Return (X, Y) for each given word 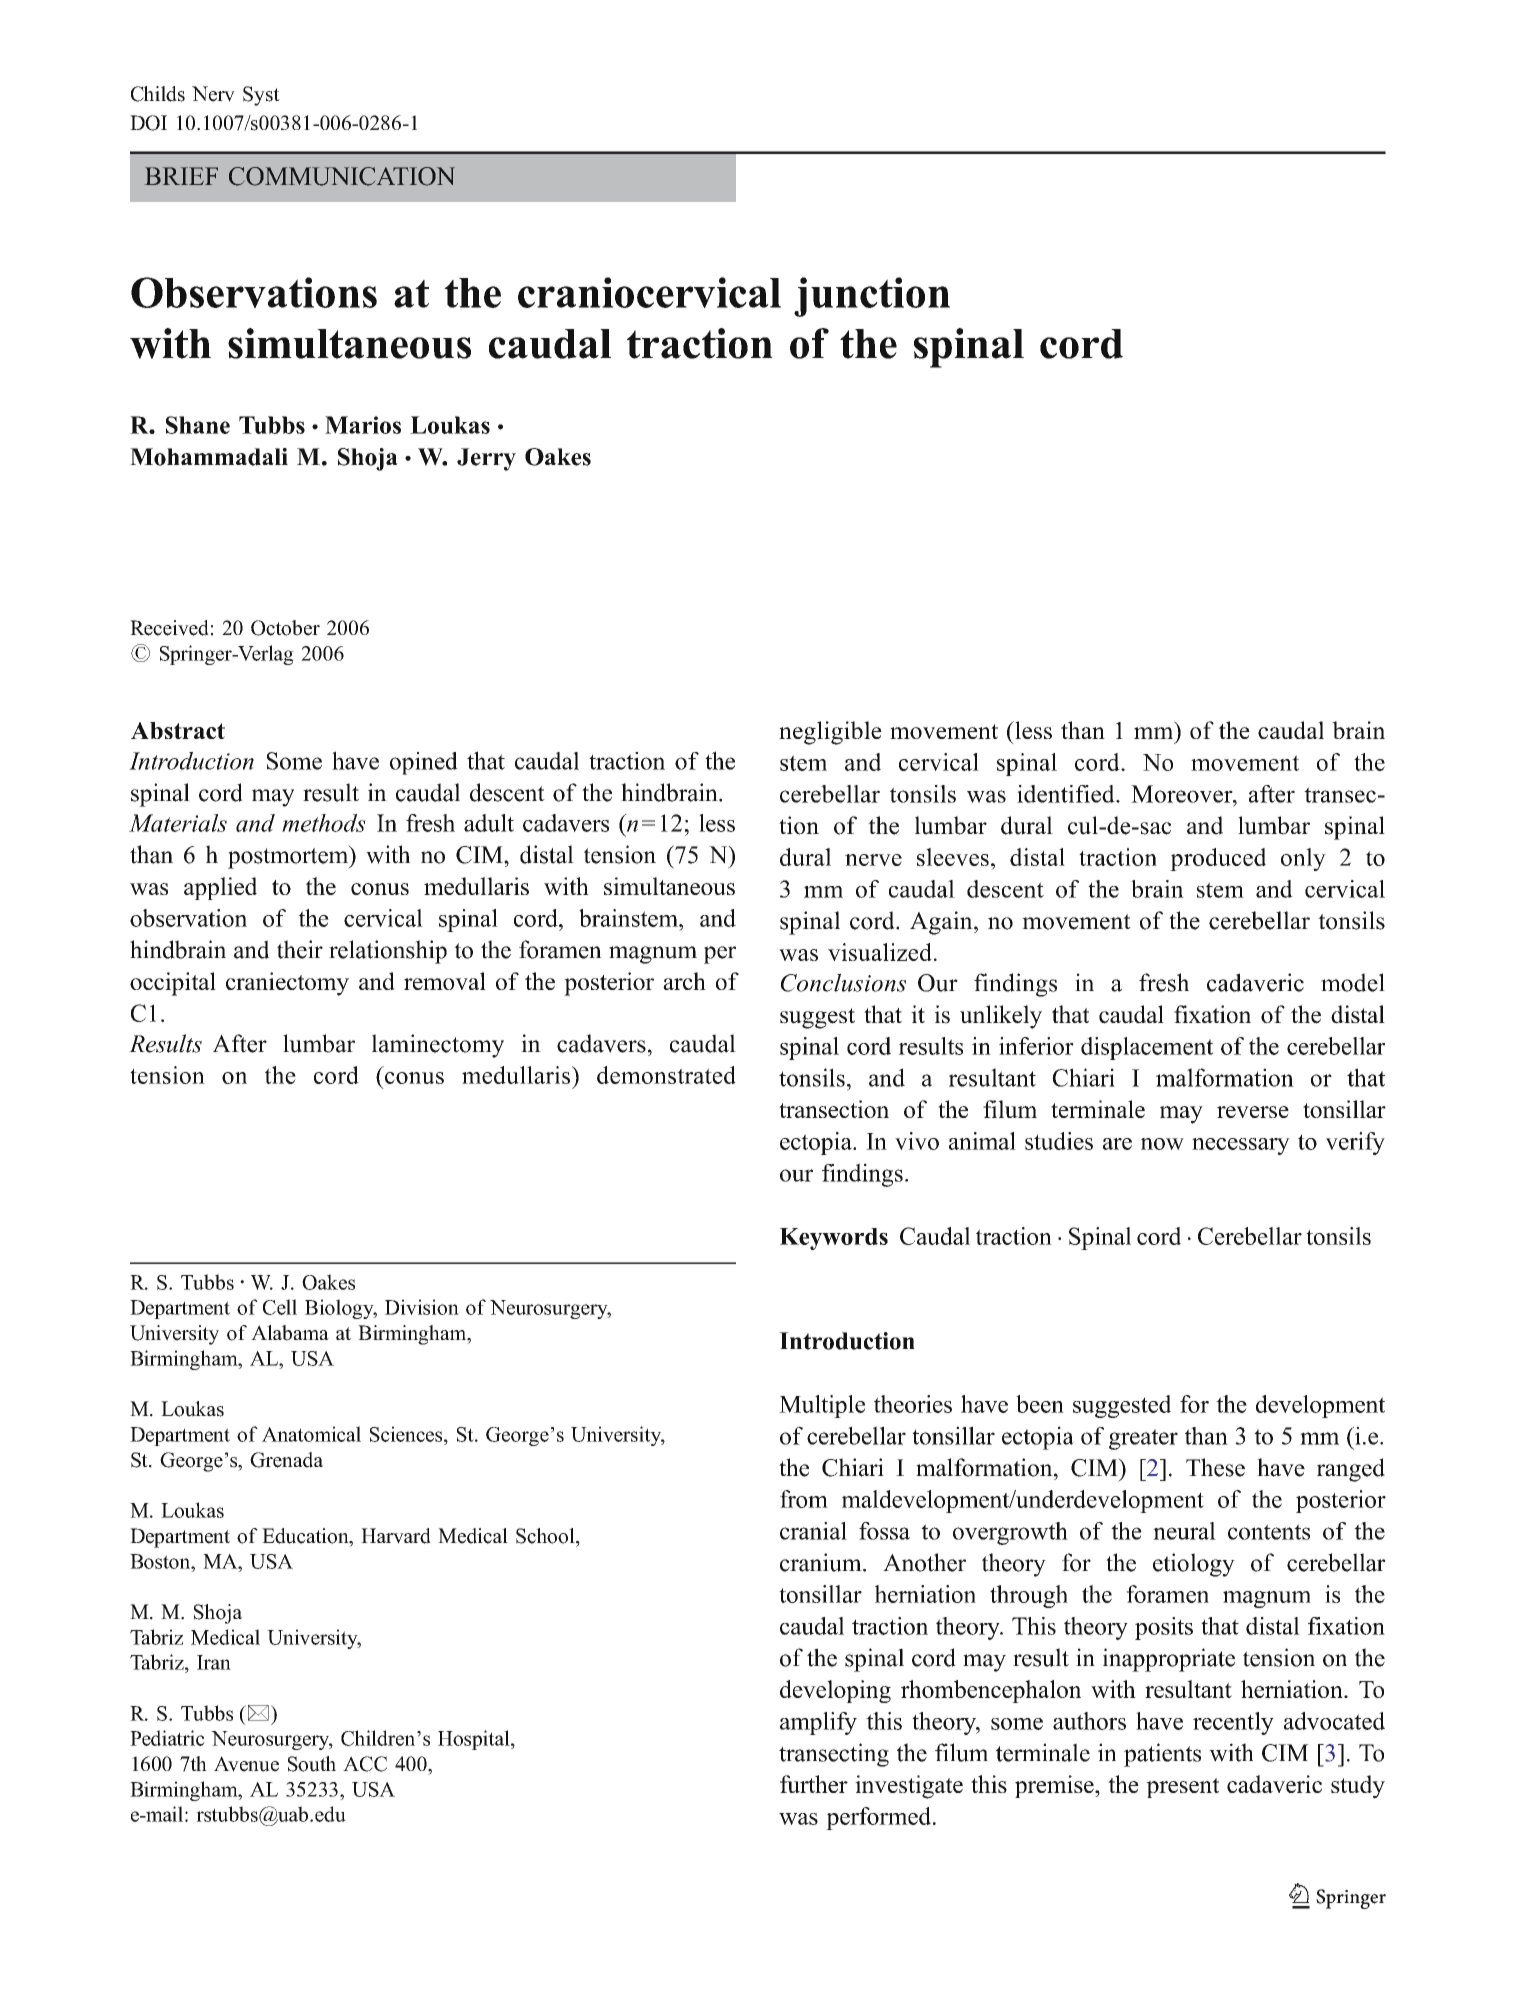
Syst (261, 96)
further (814, 1784)
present (1182, 1788)
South (312, 1764)
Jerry (486, 459)
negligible (830, 733)
